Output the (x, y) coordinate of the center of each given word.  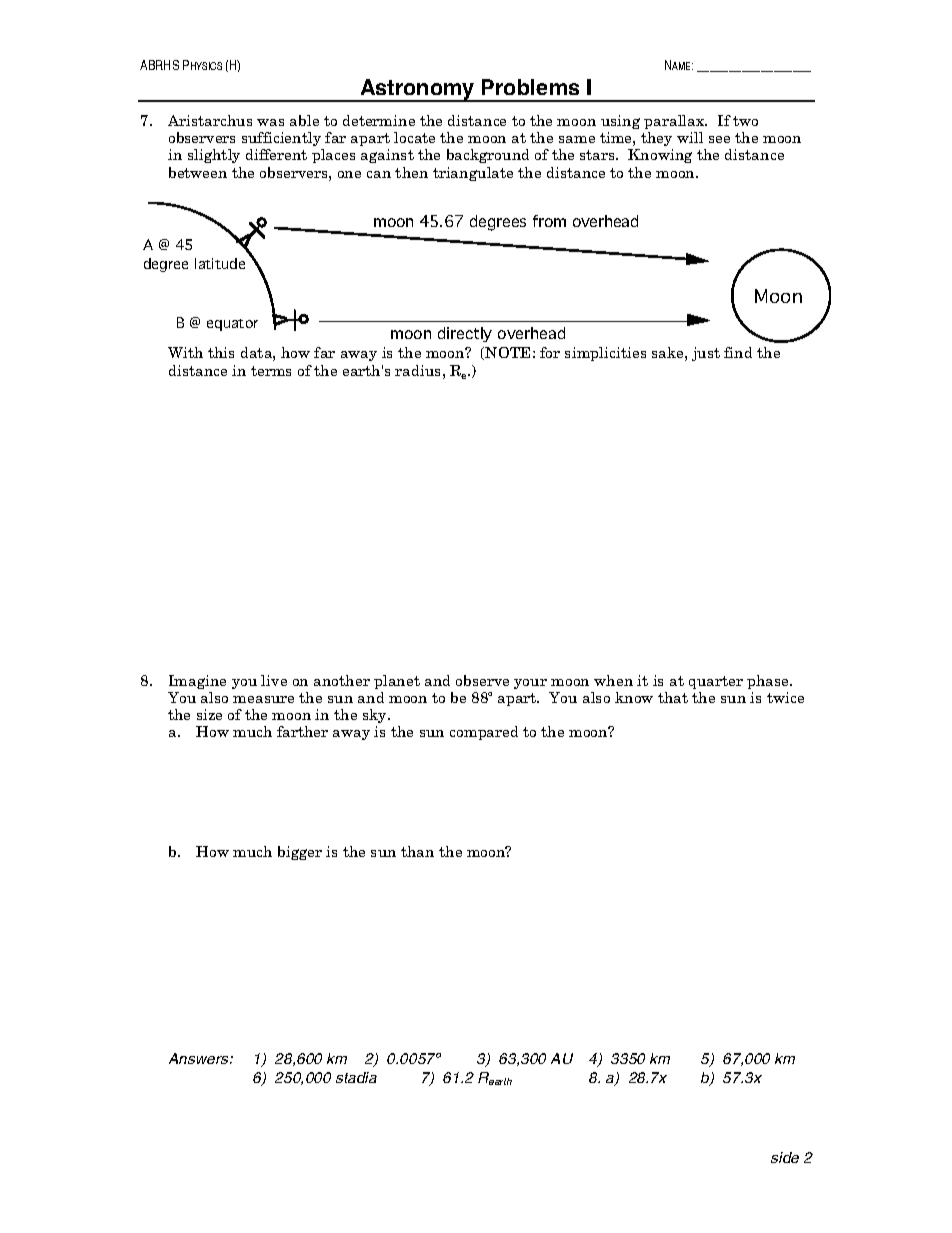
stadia (356, 1077)
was (270, 122)
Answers (200, 1058)
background (488, 156)
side (785, 1157)
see (719, 139)
